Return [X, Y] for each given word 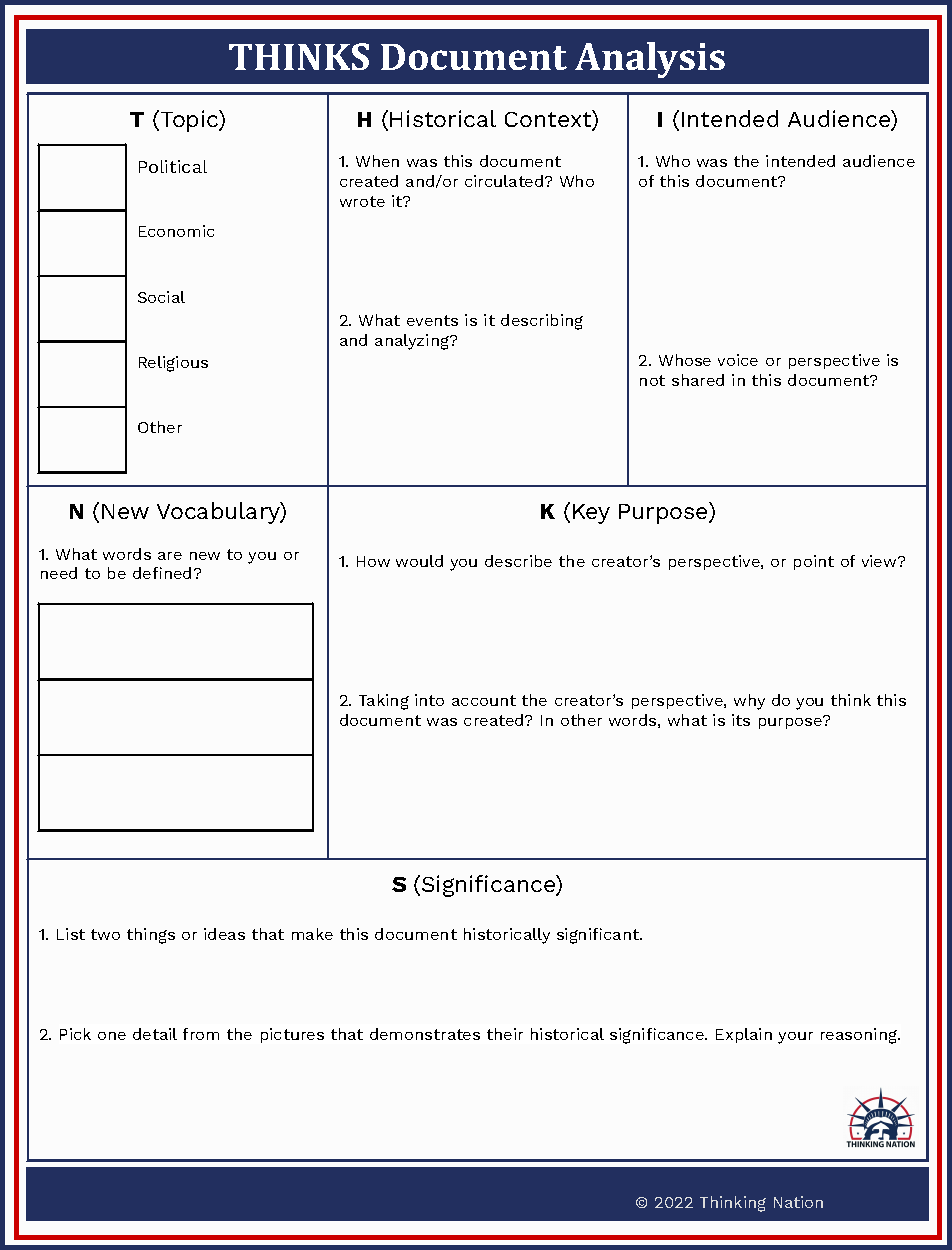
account [484, 700]
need [59, 573]
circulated [505, 181]
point [814, 562]
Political [173, 166]
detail [155, 1034]
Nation [798, 1202]
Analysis [650, 60]
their [505, 1034]
